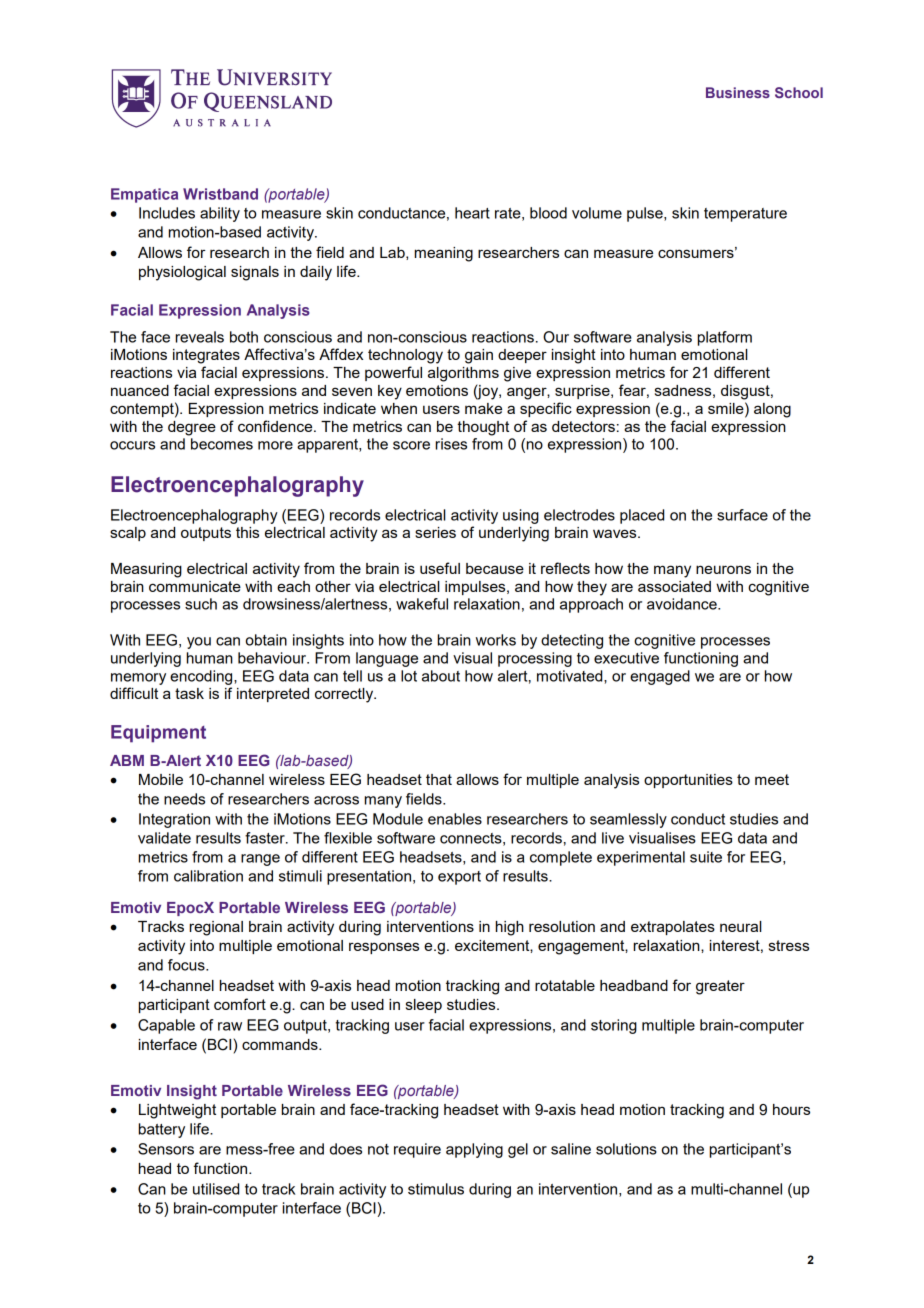 This screenshot has width=924, height=1308. Describe the element at coordinates (474, 1150) in the screenshot. I see `applying` at that location.
